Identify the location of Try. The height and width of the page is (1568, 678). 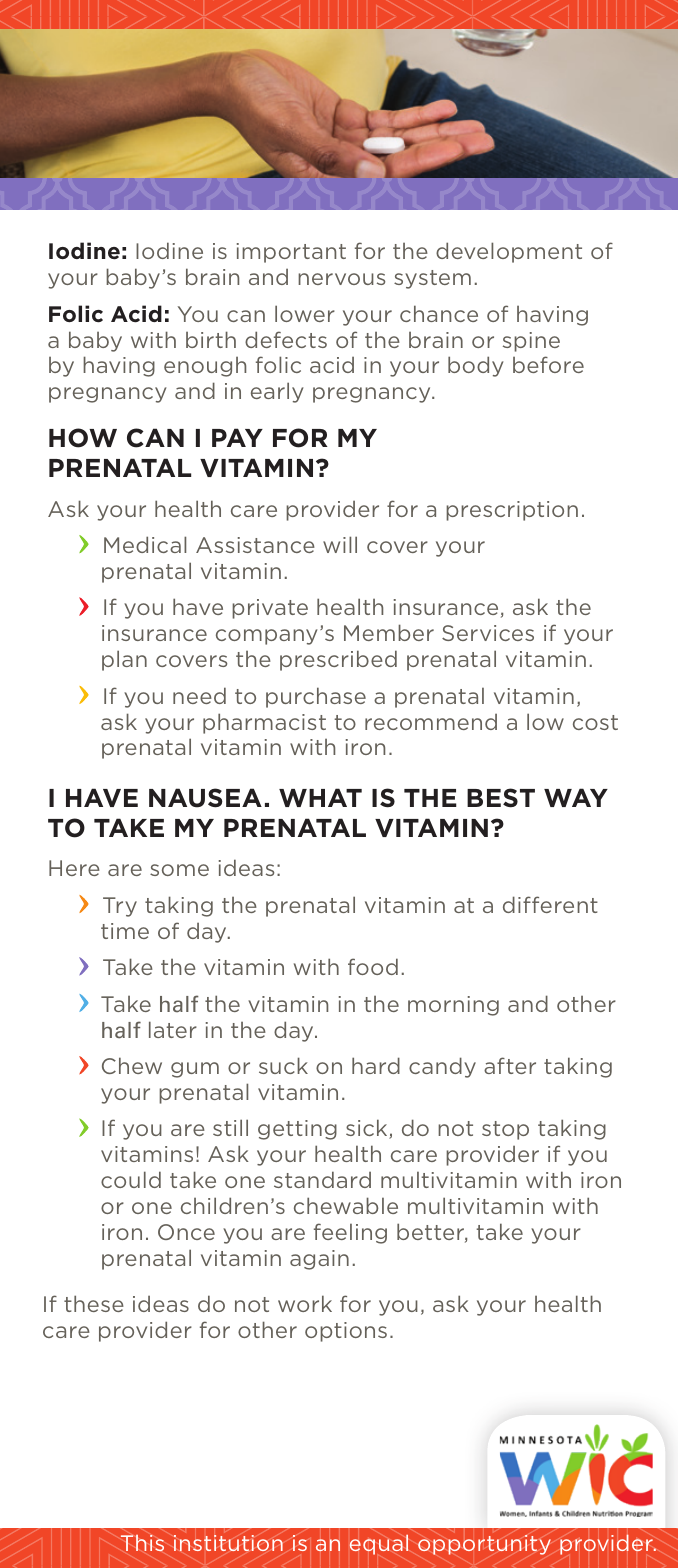
(120, 907).
